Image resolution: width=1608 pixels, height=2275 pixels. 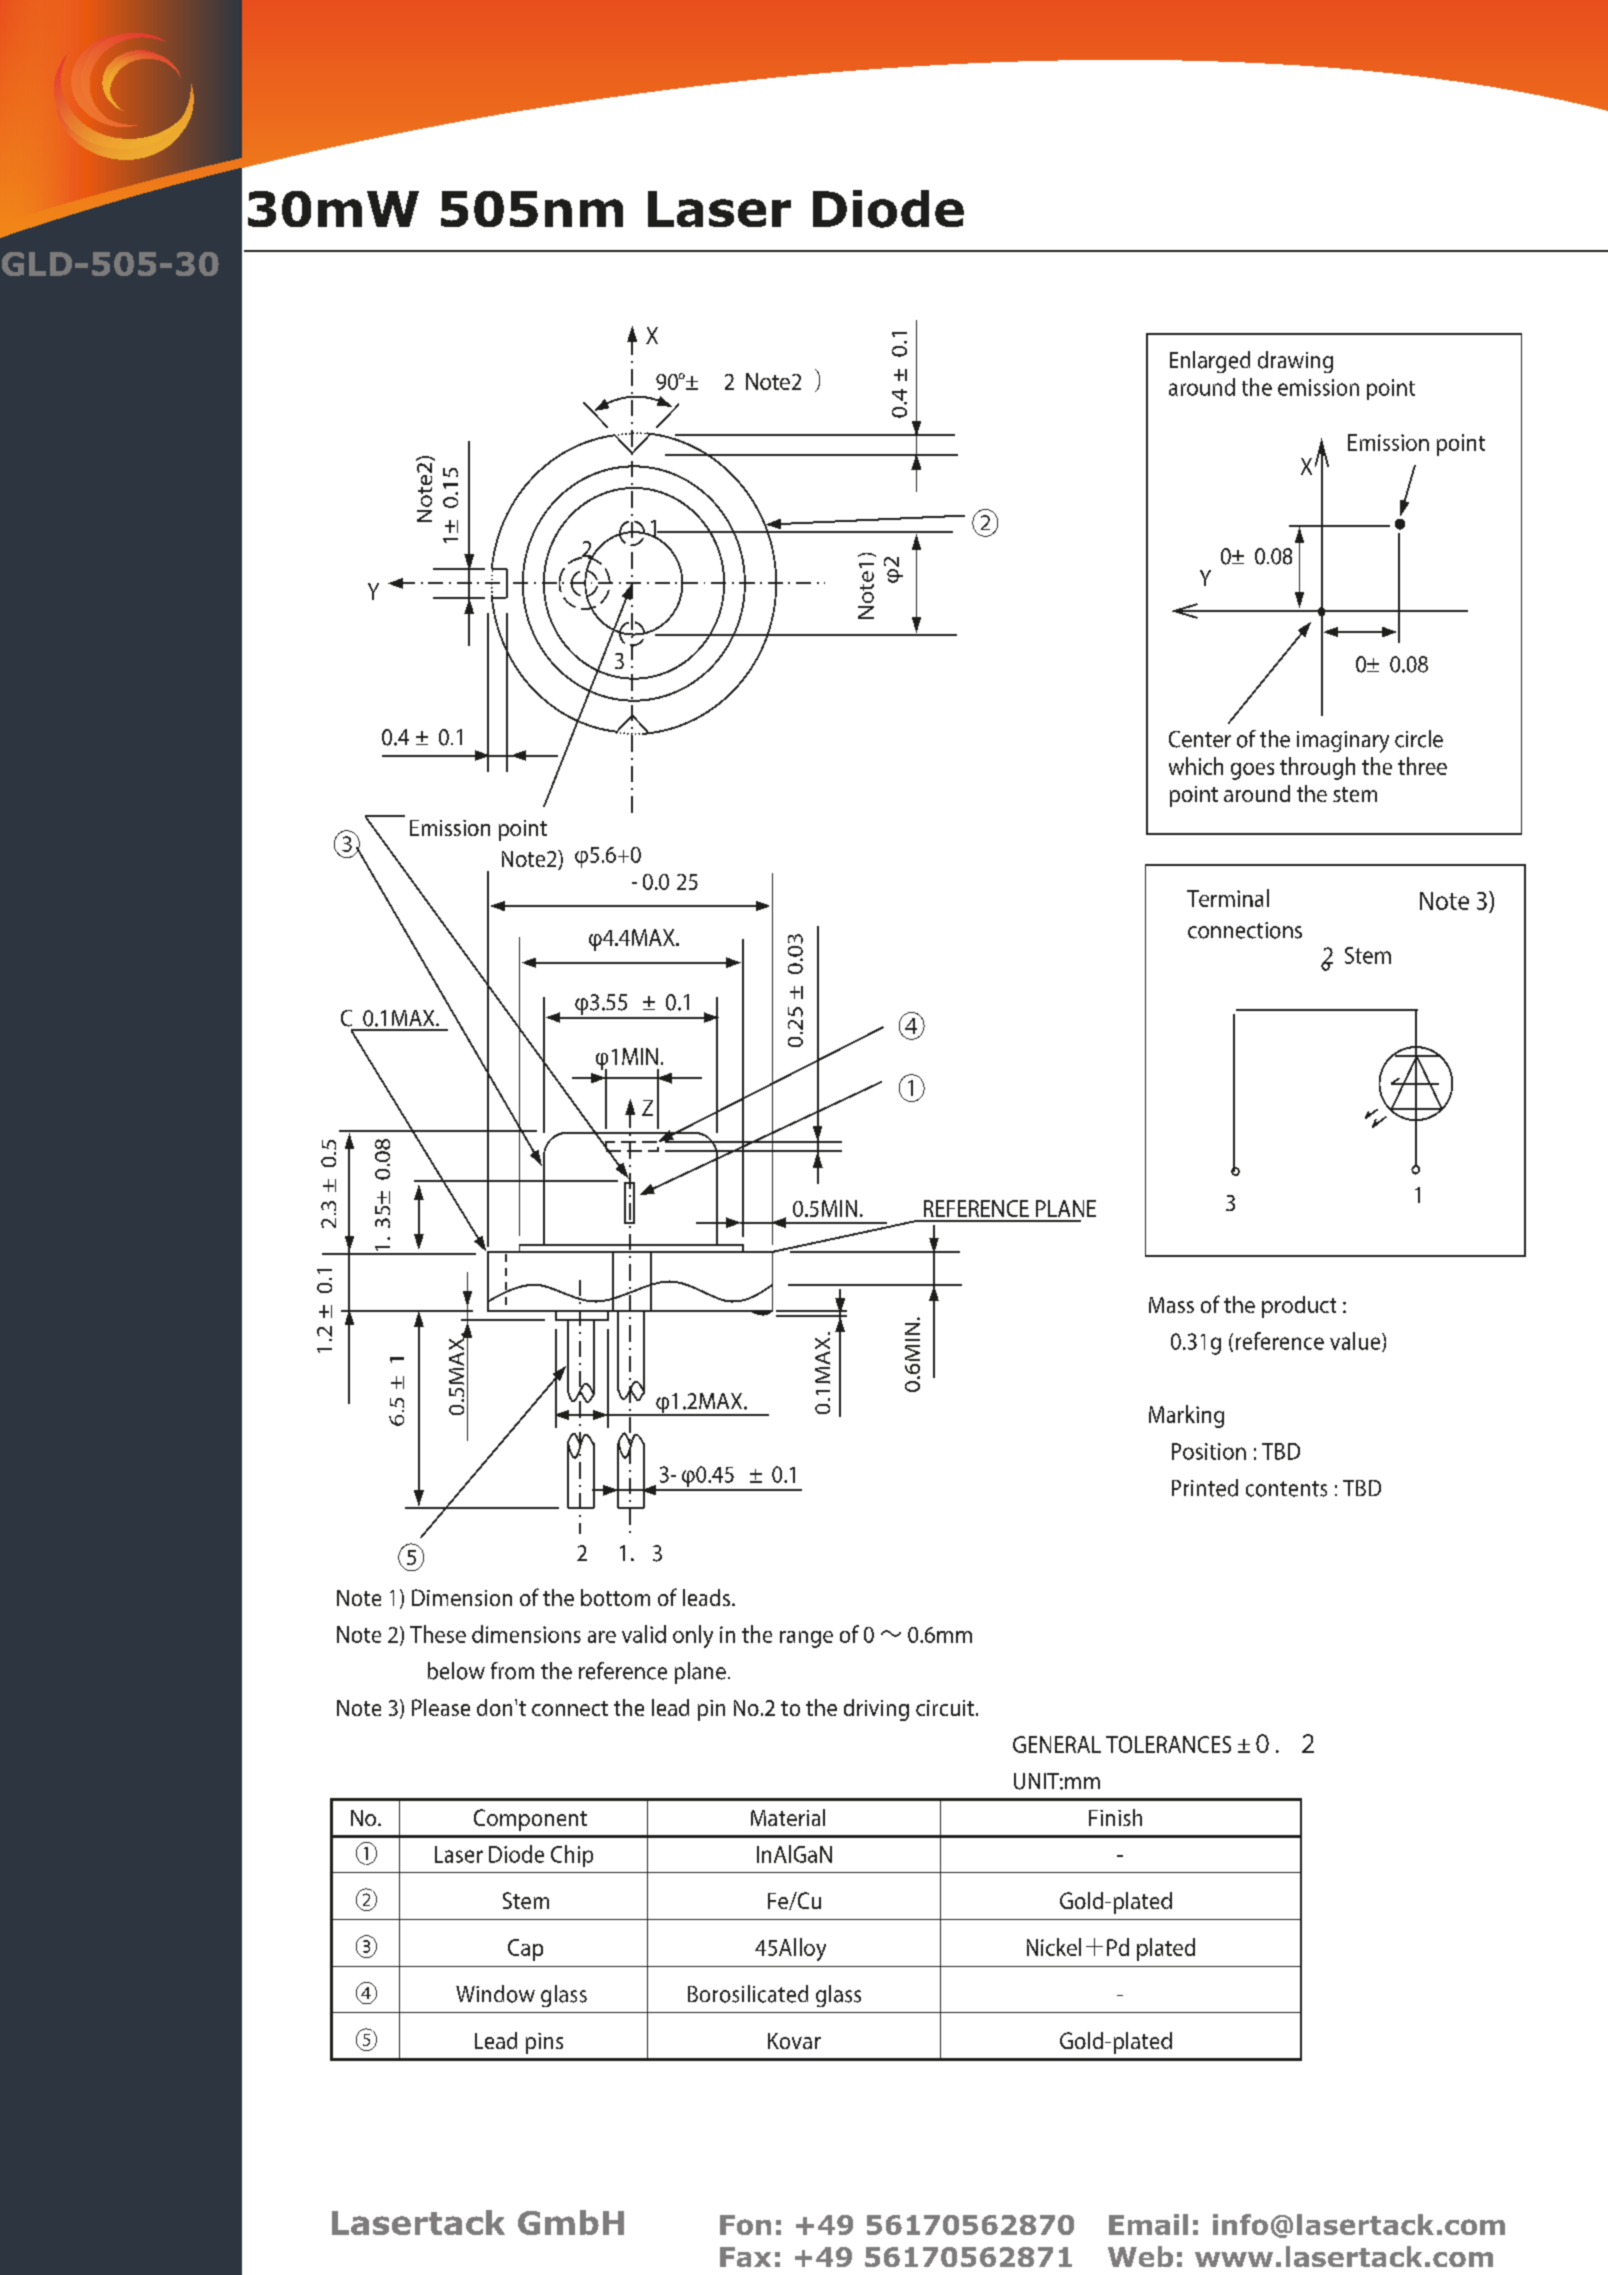 I want to click on Enlarged, so click(x=1210, y=362).
